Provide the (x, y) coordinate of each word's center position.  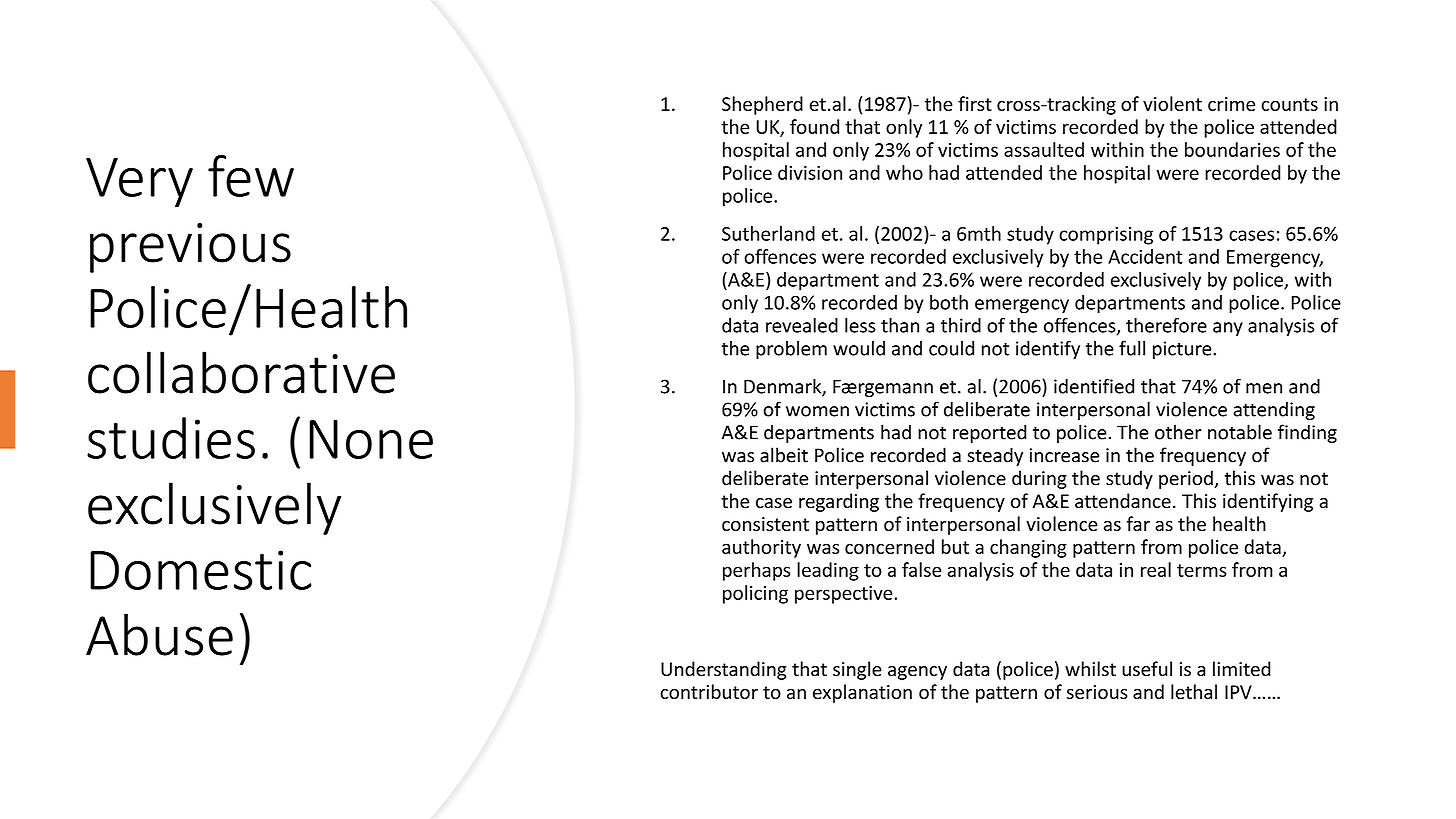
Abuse (159, 634)
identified (1094, 386)
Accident (1145, 256)
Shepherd (762, 105)
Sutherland (768, 233)
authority (761, 548)
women (817, 411)
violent (1172, 103)
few (251, 176)
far (1138, 523)
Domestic (200, 570)
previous (190, 248)
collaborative (241, 372)
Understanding (724, 670)
